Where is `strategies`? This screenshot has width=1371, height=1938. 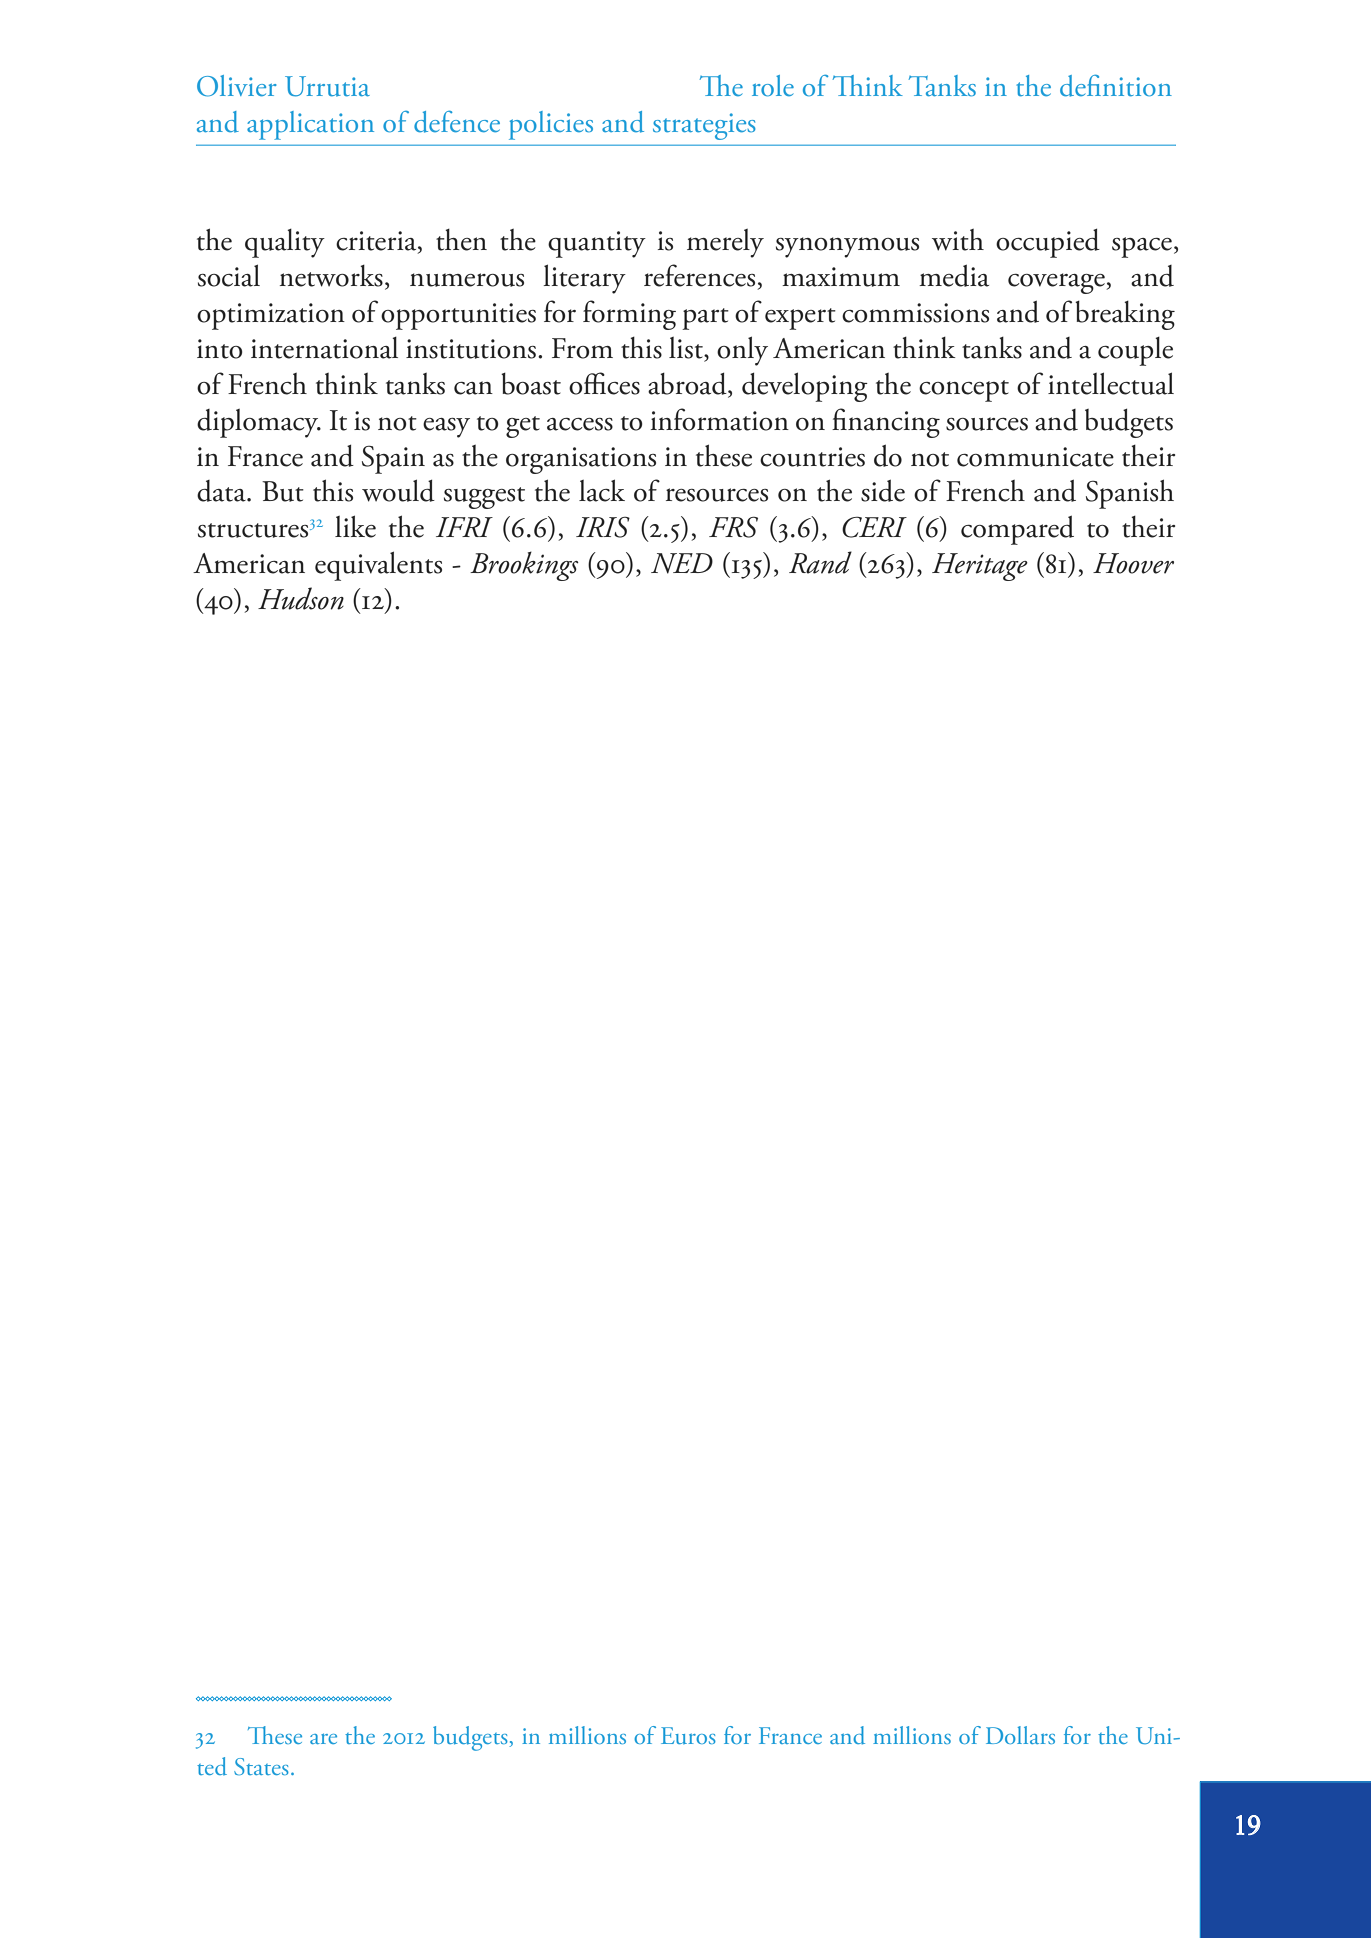
strategies is located at coordinates (704, 126).
